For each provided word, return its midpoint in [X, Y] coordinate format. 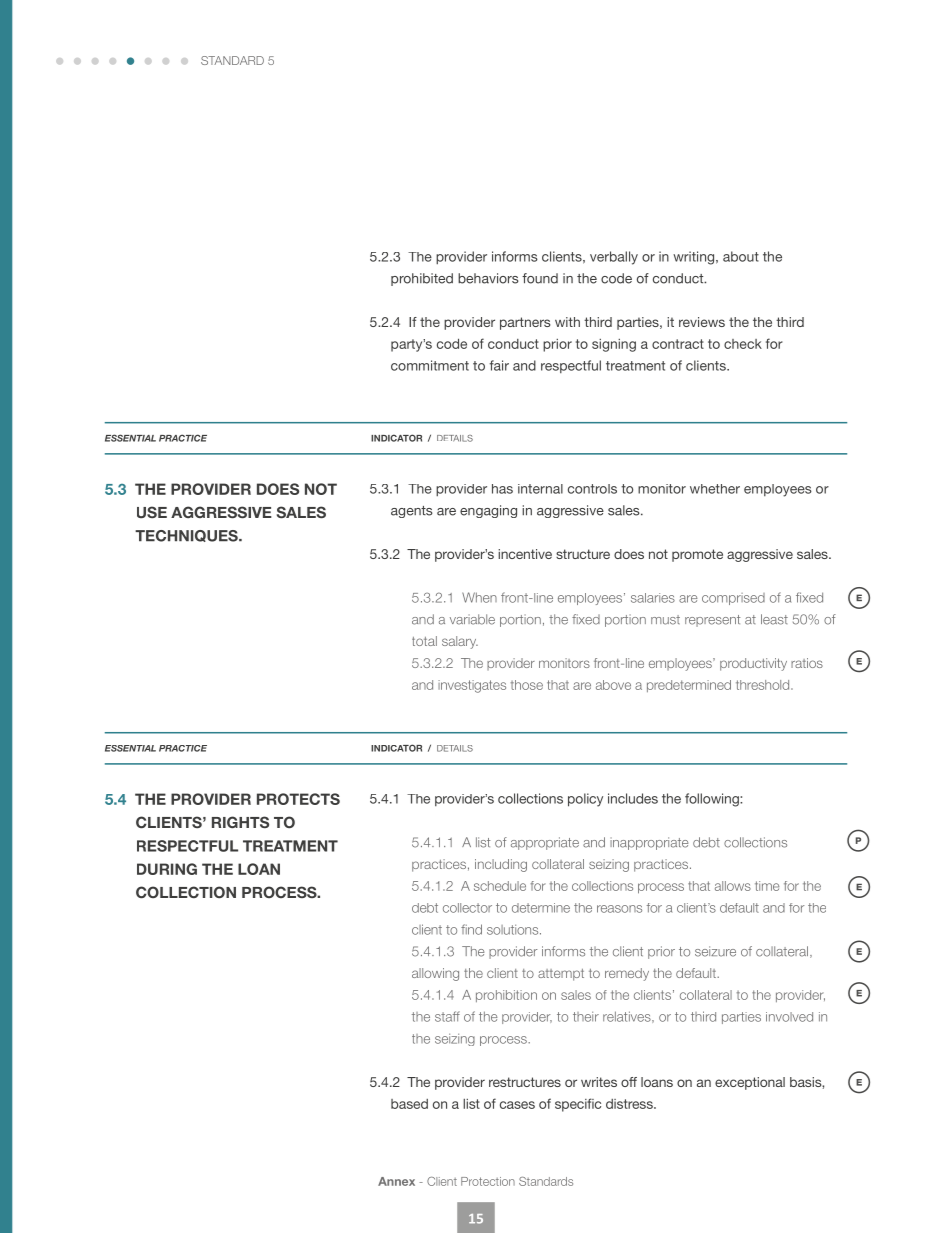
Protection [488, 1181]
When [479, 597]
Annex [396, 1181]
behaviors [488, 278]
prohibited [422, 279]
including [501, 865]
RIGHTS [240, 822]
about [741, 256]
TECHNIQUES [187, 536]
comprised [733, 599]
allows [733, 886]
